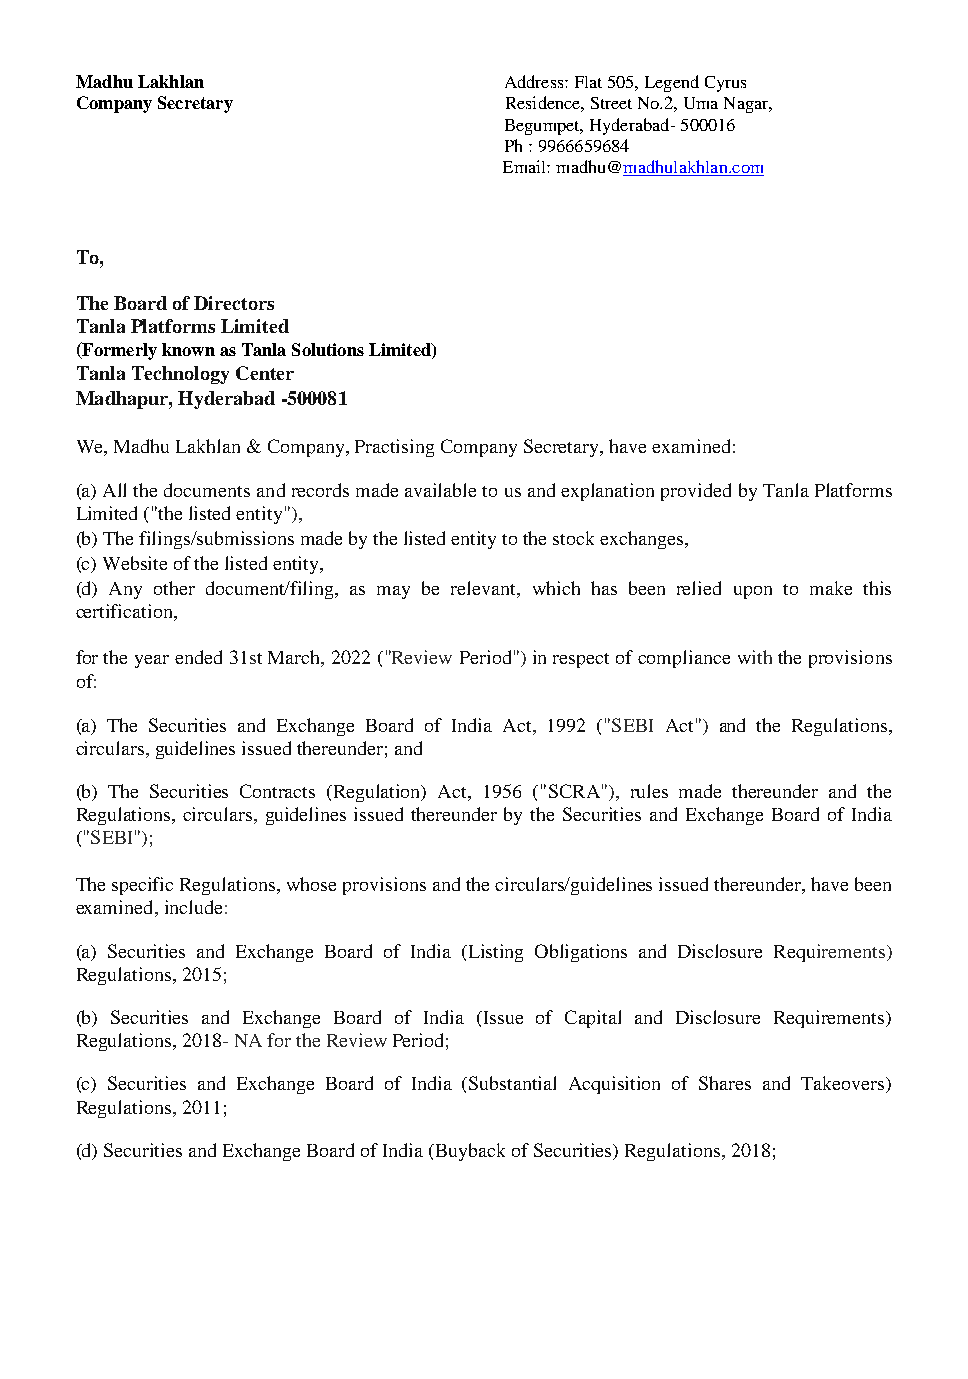 This screenshot has width=968, height=1379. Describe the element at coordinates (696, 492) in the screenshot. I see `provided` at that location.
